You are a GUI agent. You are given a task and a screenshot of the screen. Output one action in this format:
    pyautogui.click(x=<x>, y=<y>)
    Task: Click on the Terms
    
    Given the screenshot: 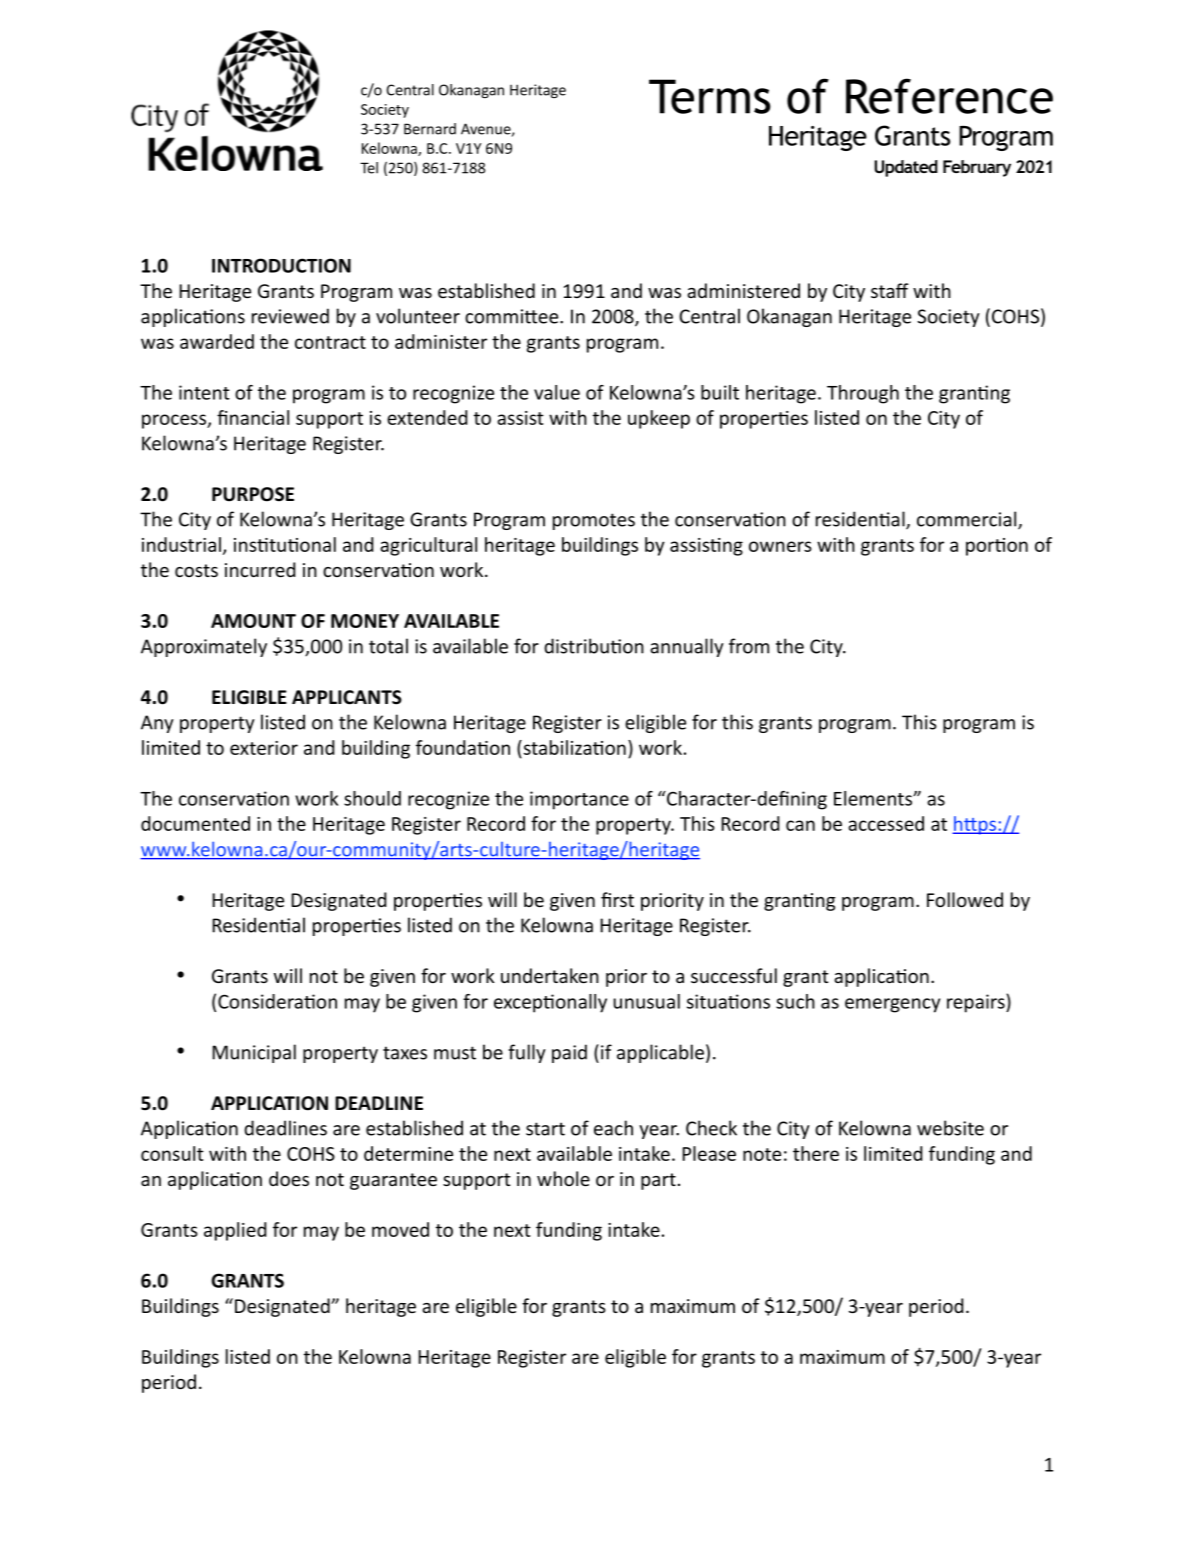 What is the action you would take?
    pyautogui.click(x=710, y=96)
